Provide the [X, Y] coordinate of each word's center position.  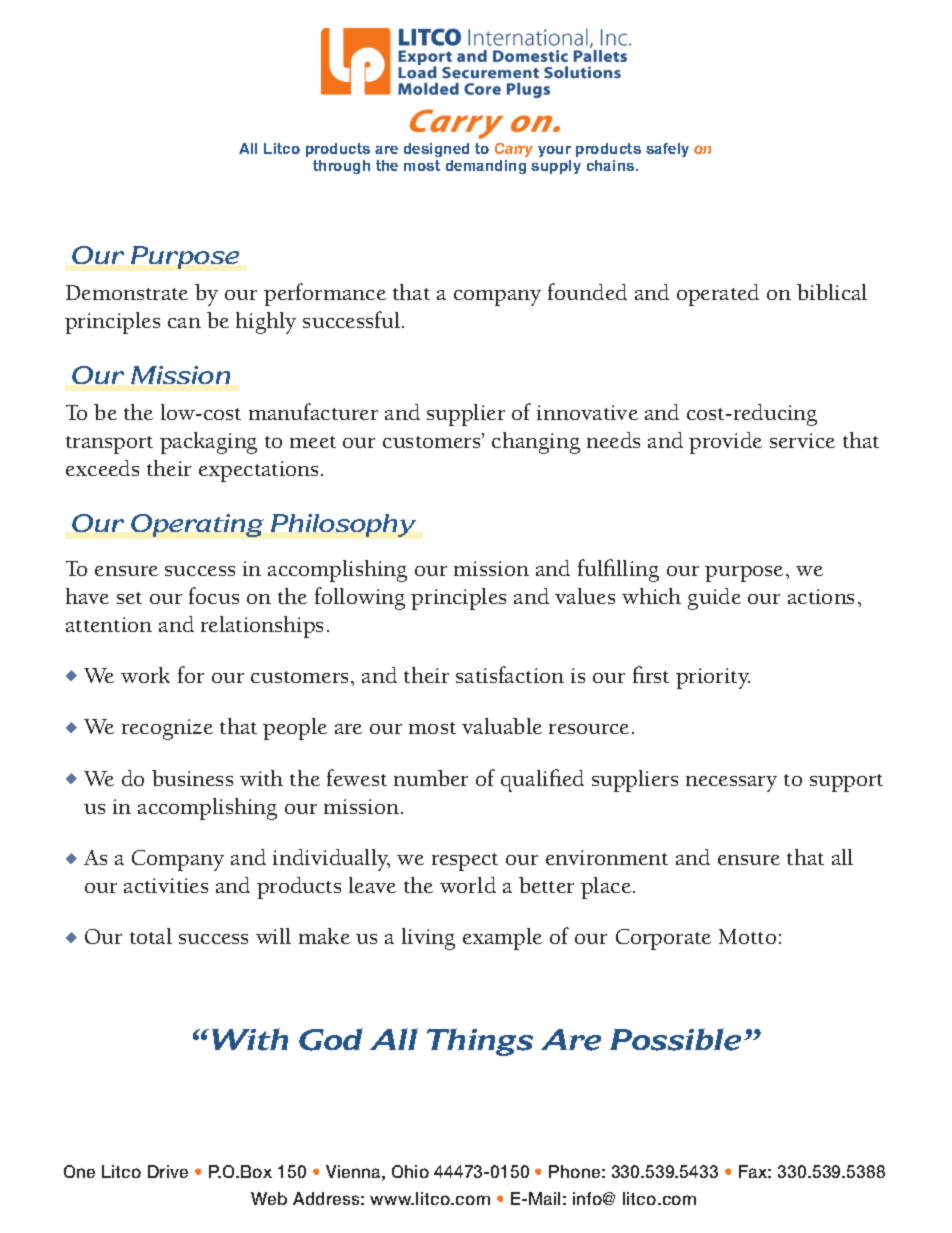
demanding [486, 167]
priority [713, 678]
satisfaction [510, 674]
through [341, 167]
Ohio [410, 1171]
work [145, 675]
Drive [168, 1171]
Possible [675, 1039]
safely [667, 150]
